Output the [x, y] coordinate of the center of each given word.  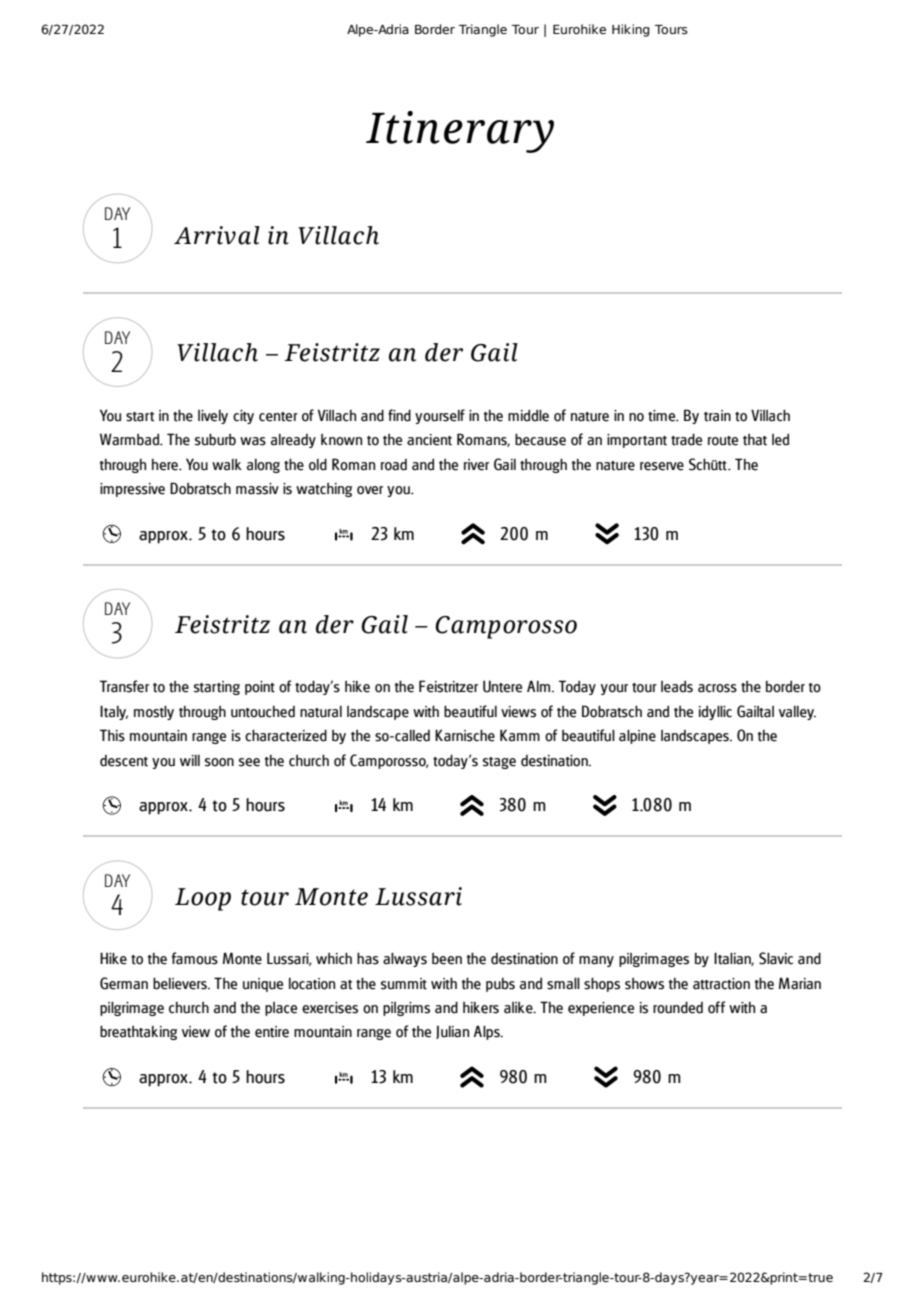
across [717, 688]
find [399, 415]
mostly [154, 712]
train [717, 416]
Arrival [217, 235]
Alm [540, 686]
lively [213, 416]
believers [181, 983]
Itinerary [460, 132]
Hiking [631, 30]
